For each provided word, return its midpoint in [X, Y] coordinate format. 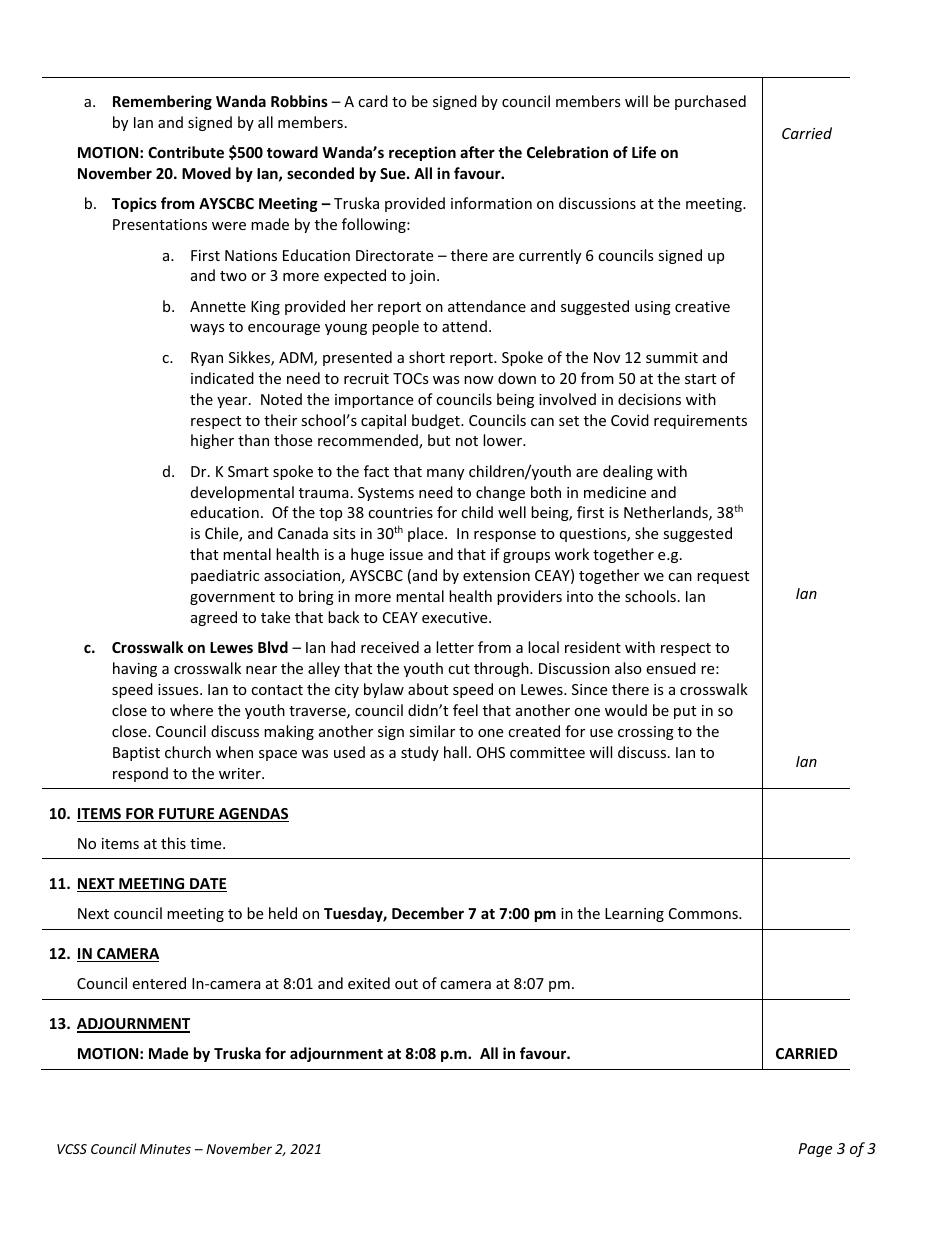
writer [241, 773]
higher [212, 441]
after [477, 152]
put [685, 712]
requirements [700, 422]
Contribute [186, 152]
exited [369, 983]
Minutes [165, 1149]
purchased [710, 102]
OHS [491, 752]
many [445, 474]
